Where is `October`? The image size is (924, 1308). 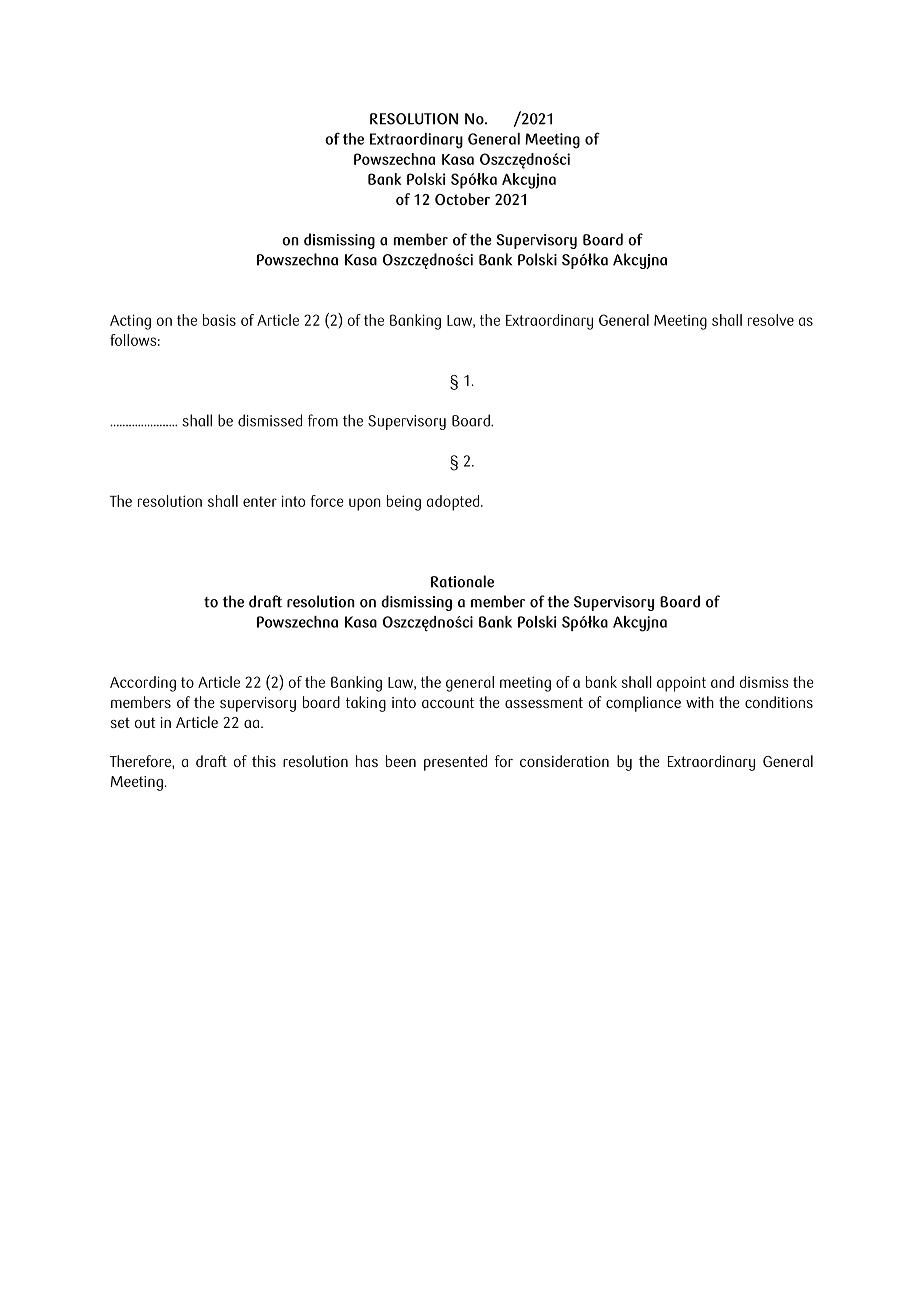 October is located at coordinates (462, 199).
